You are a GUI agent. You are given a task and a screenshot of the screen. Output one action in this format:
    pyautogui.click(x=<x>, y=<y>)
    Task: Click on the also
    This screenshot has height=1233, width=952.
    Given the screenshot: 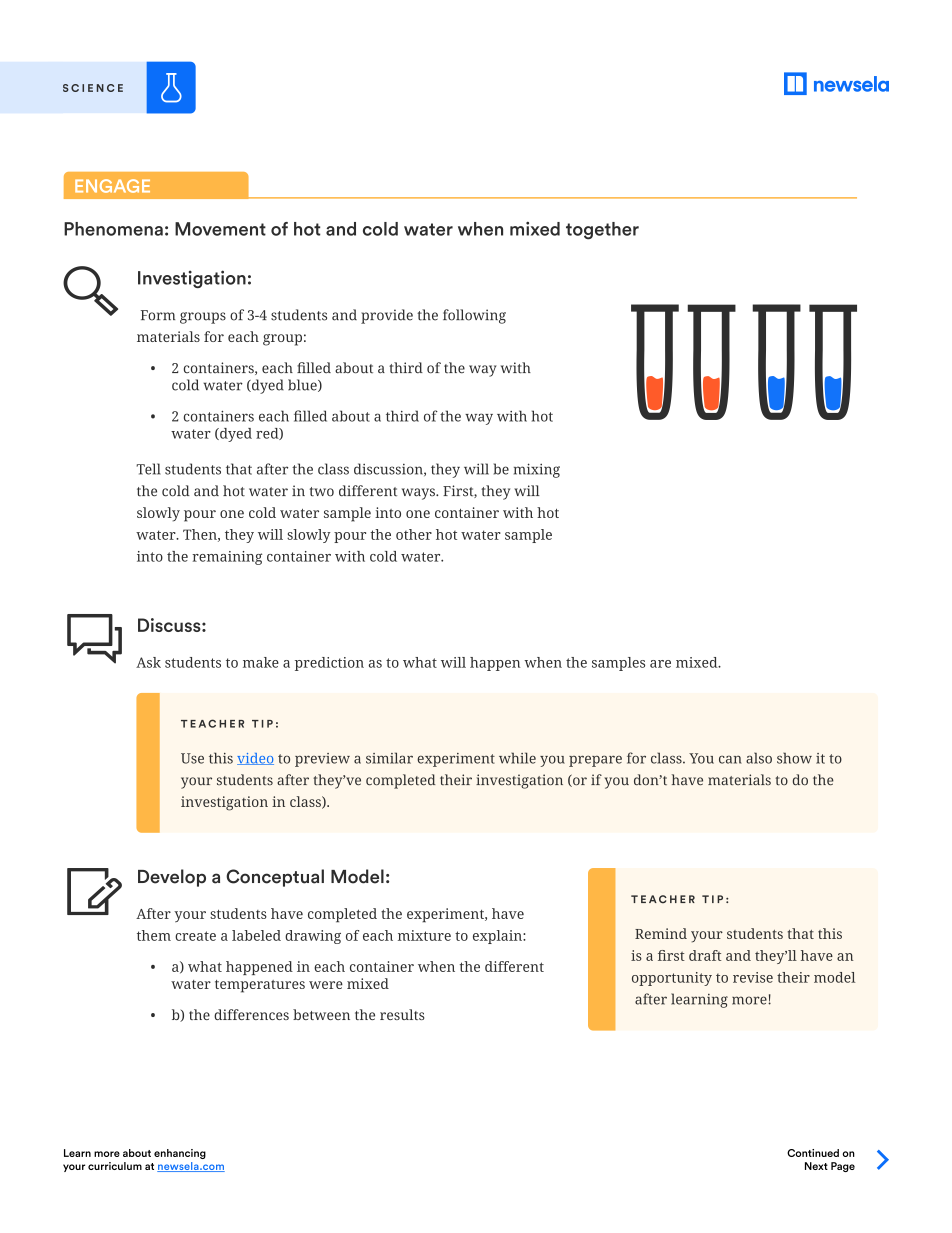 What is the action you would take?
    pyautogui.click(x=759, y=758)
